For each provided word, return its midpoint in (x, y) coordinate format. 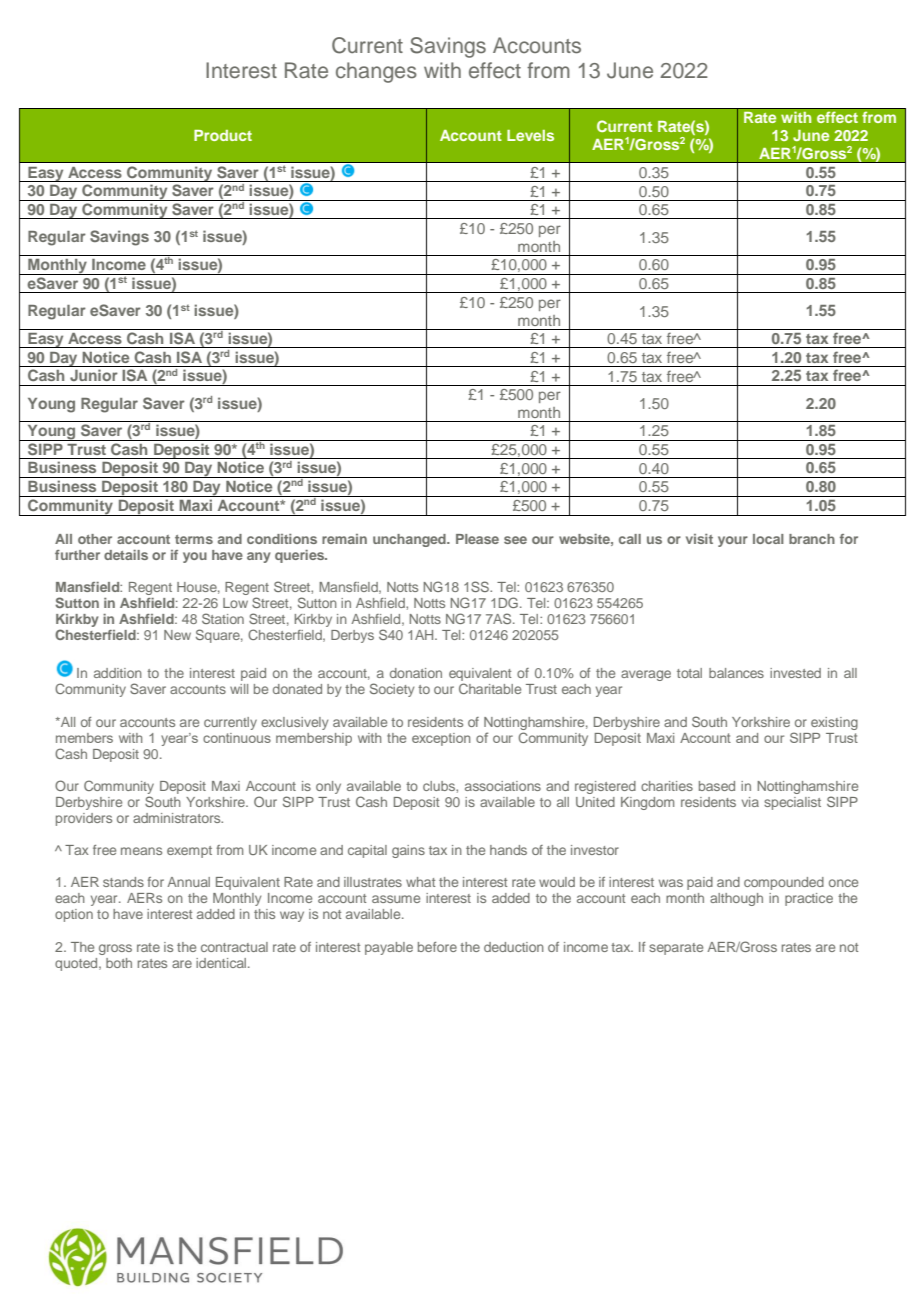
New (177, 635)
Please (477, 539)
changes (376, 72)
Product (223, 135)
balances (736, 673)
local (768, 539)
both (119, 963)
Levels (530, 135)
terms (194, 539)
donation (416, 673)
